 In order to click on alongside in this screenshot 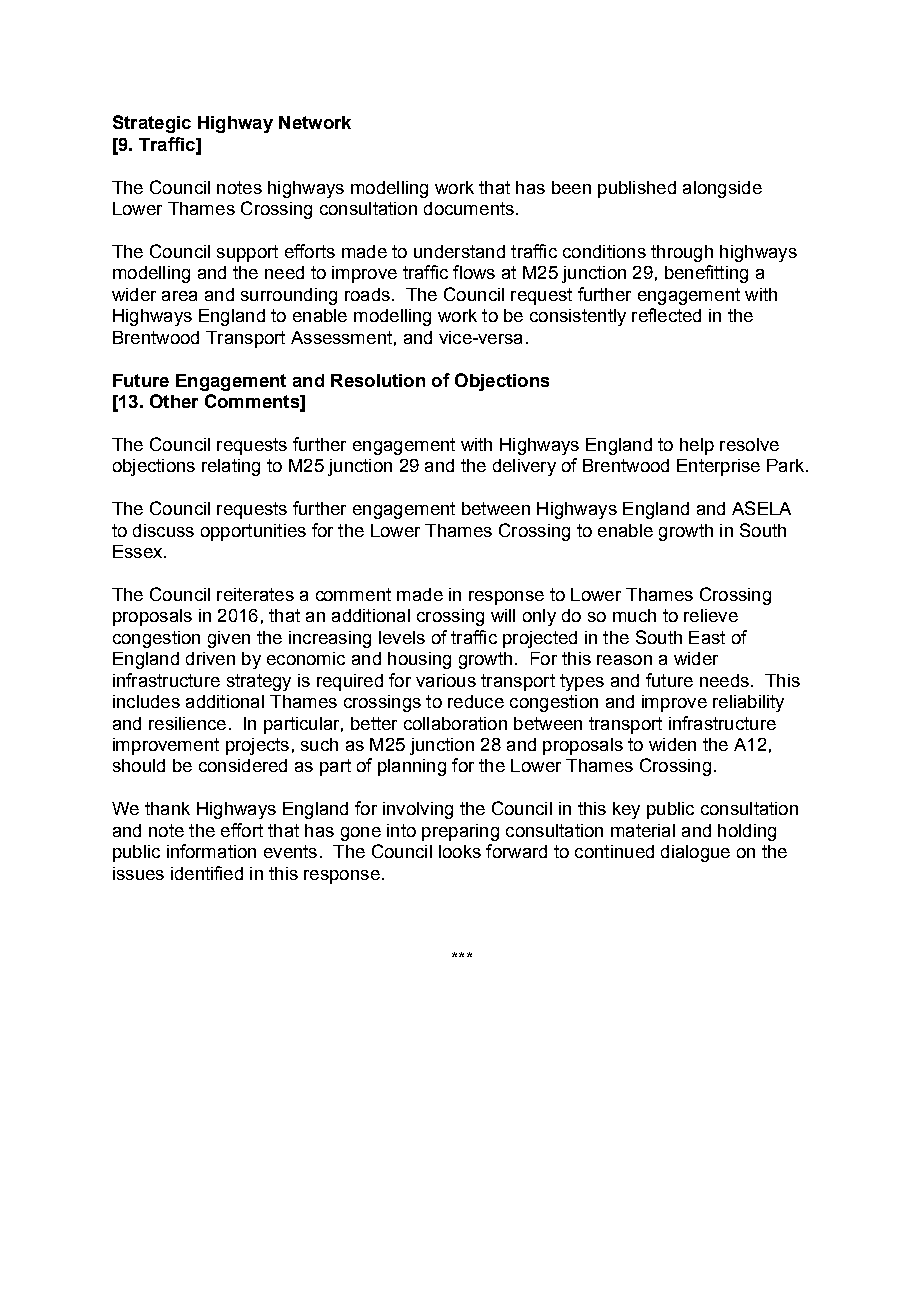, I will do `click(722, 189)`.
